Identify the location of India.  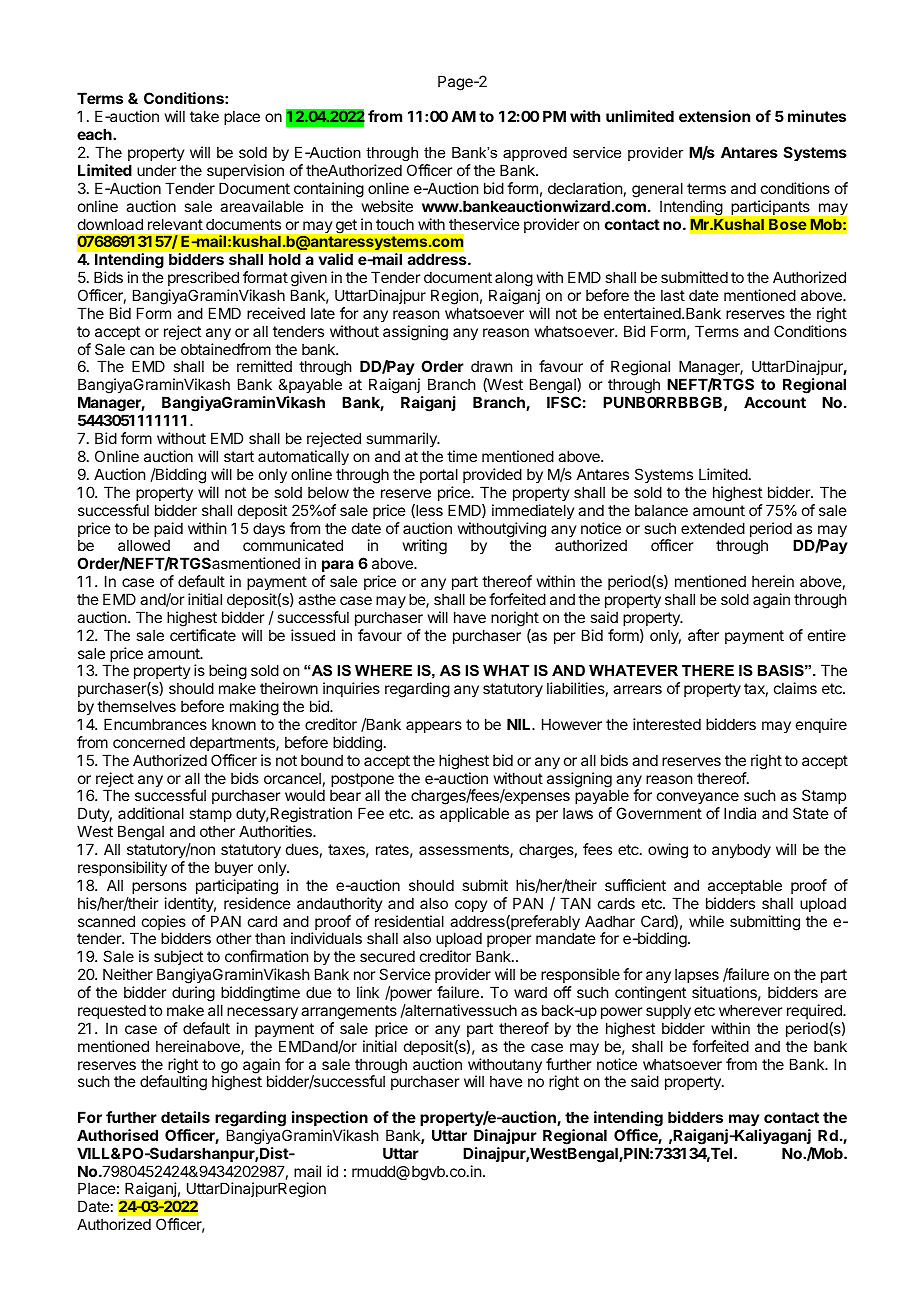
(740, 813).
